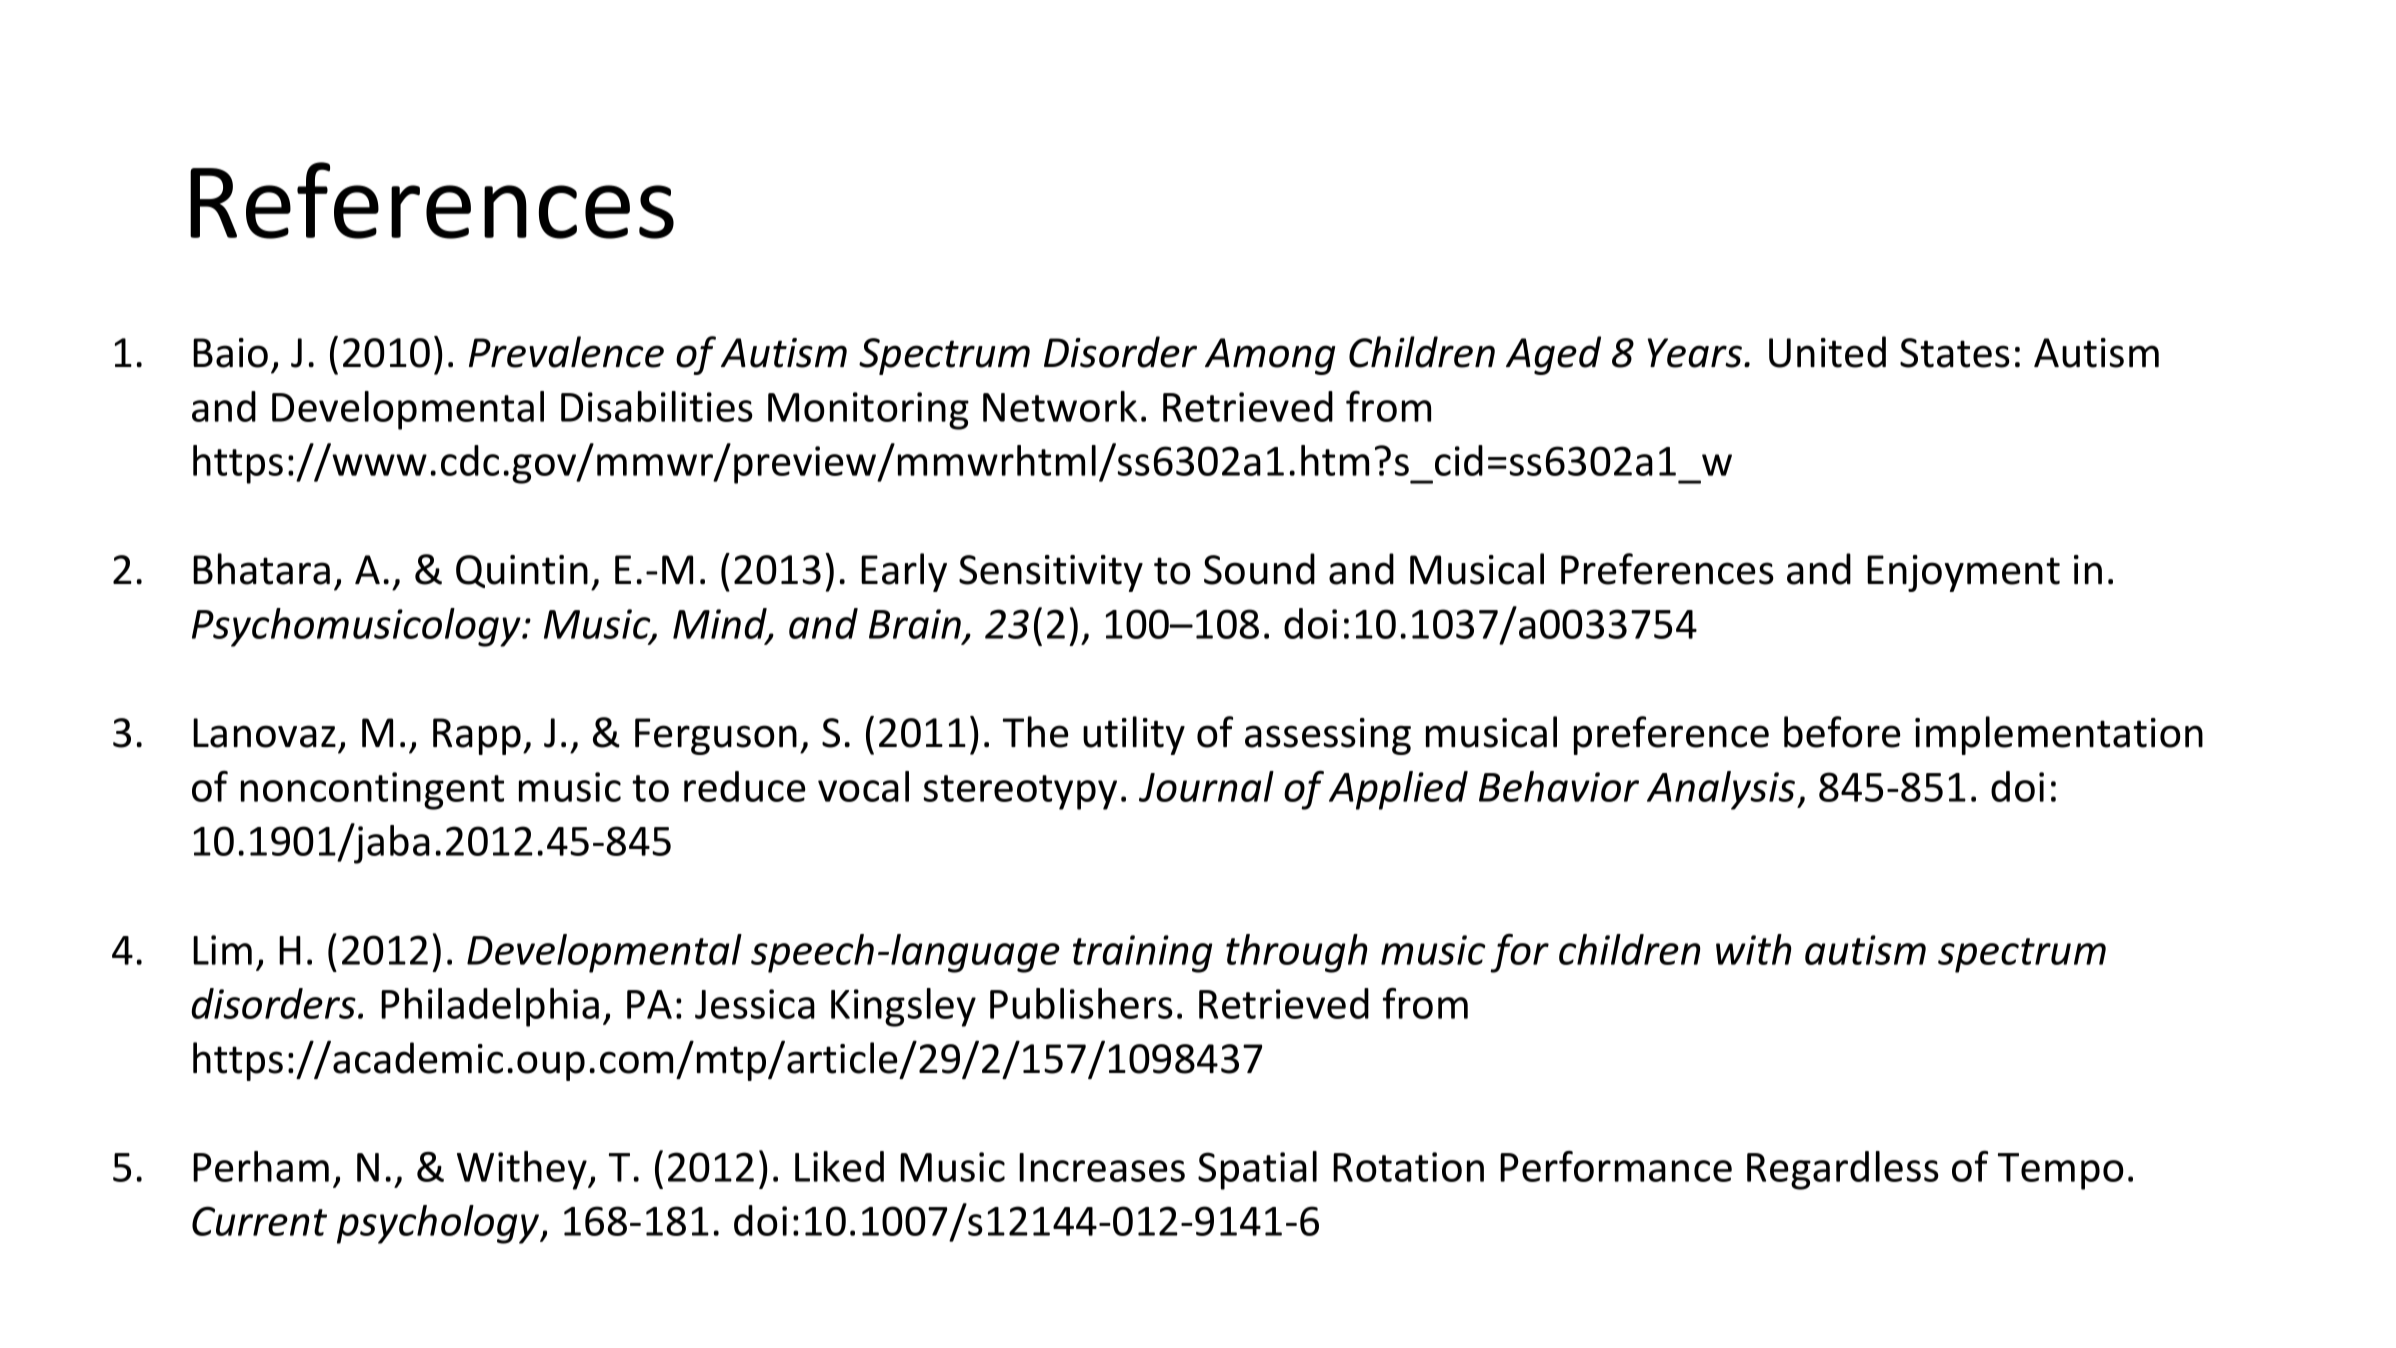  Describe the element at coordinates (1827, 352) in the screenshot. I see `United` at that location.
